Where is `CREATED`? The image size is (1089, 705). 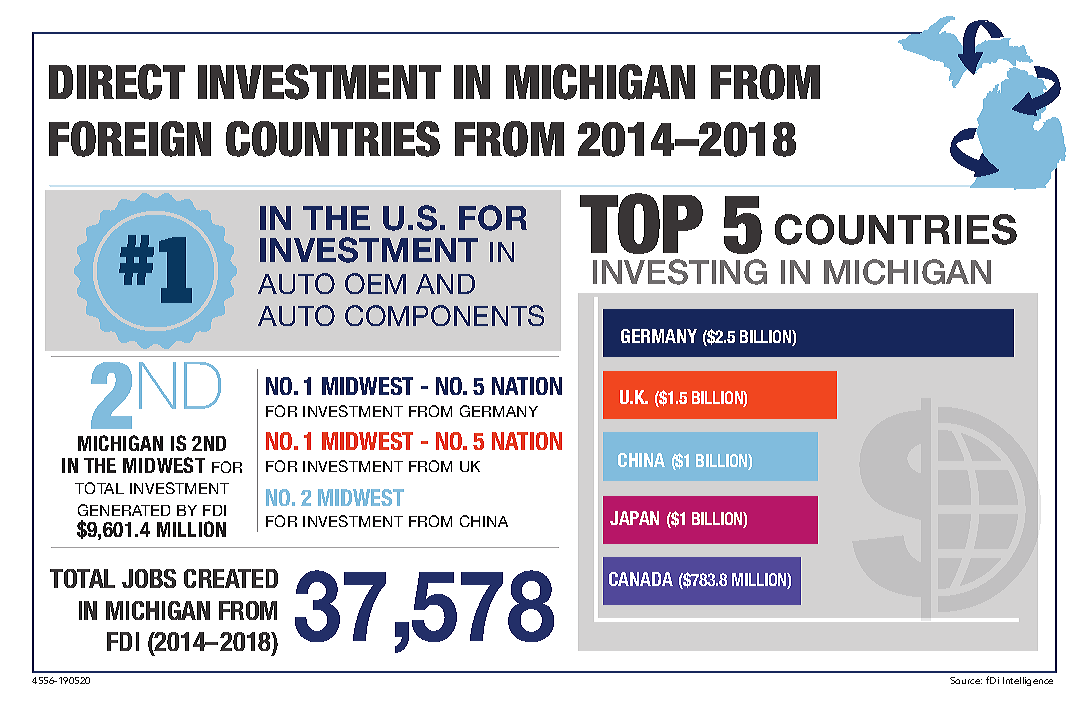 CREATED is located at coordinates (231, 578).
